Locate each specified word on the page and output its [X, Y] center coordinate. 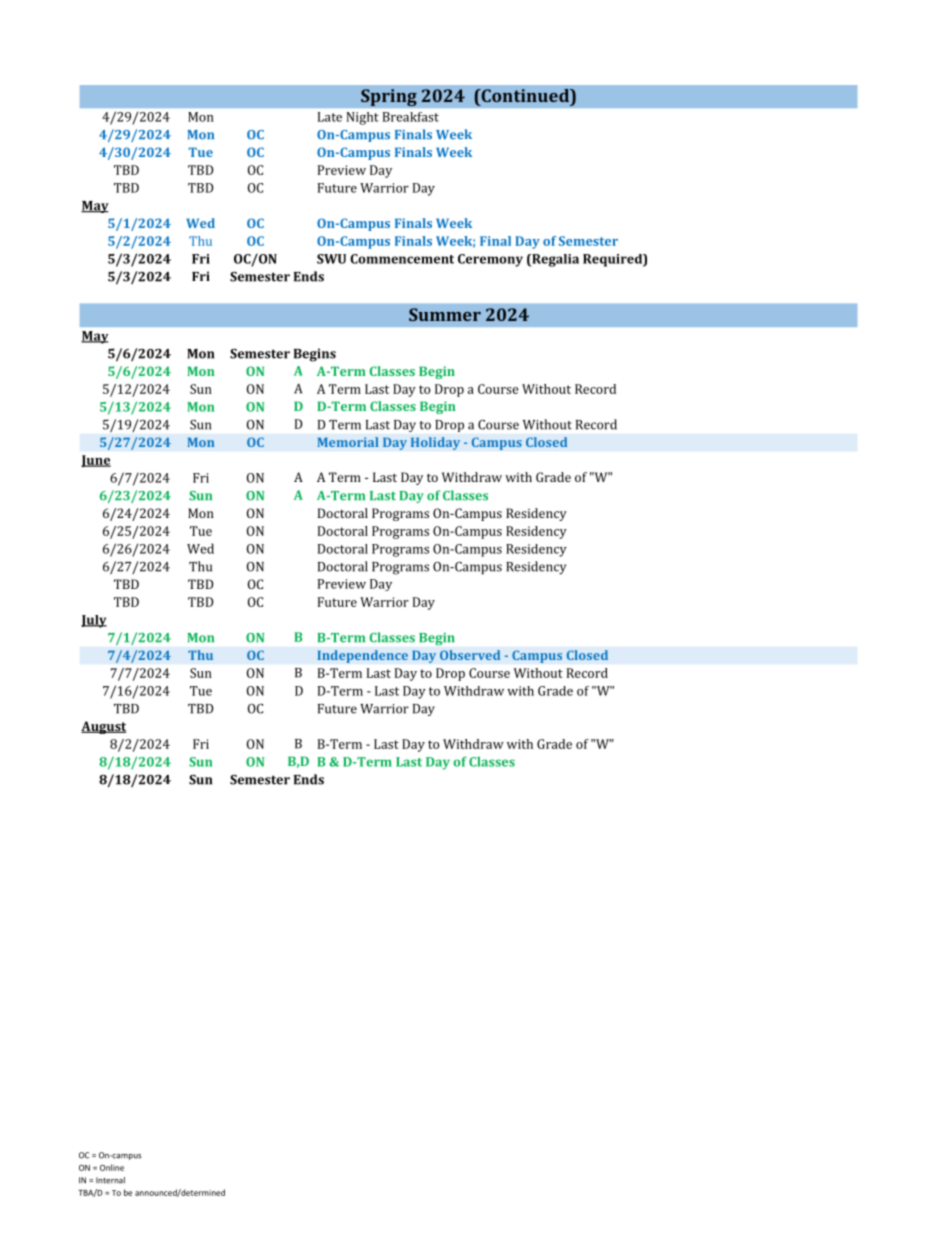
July [94, 621]
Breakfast [411, 117]
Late [330, 117]
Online [112, 1167]
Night [363, 118]
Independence [362, 656]
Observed [470, 655]
